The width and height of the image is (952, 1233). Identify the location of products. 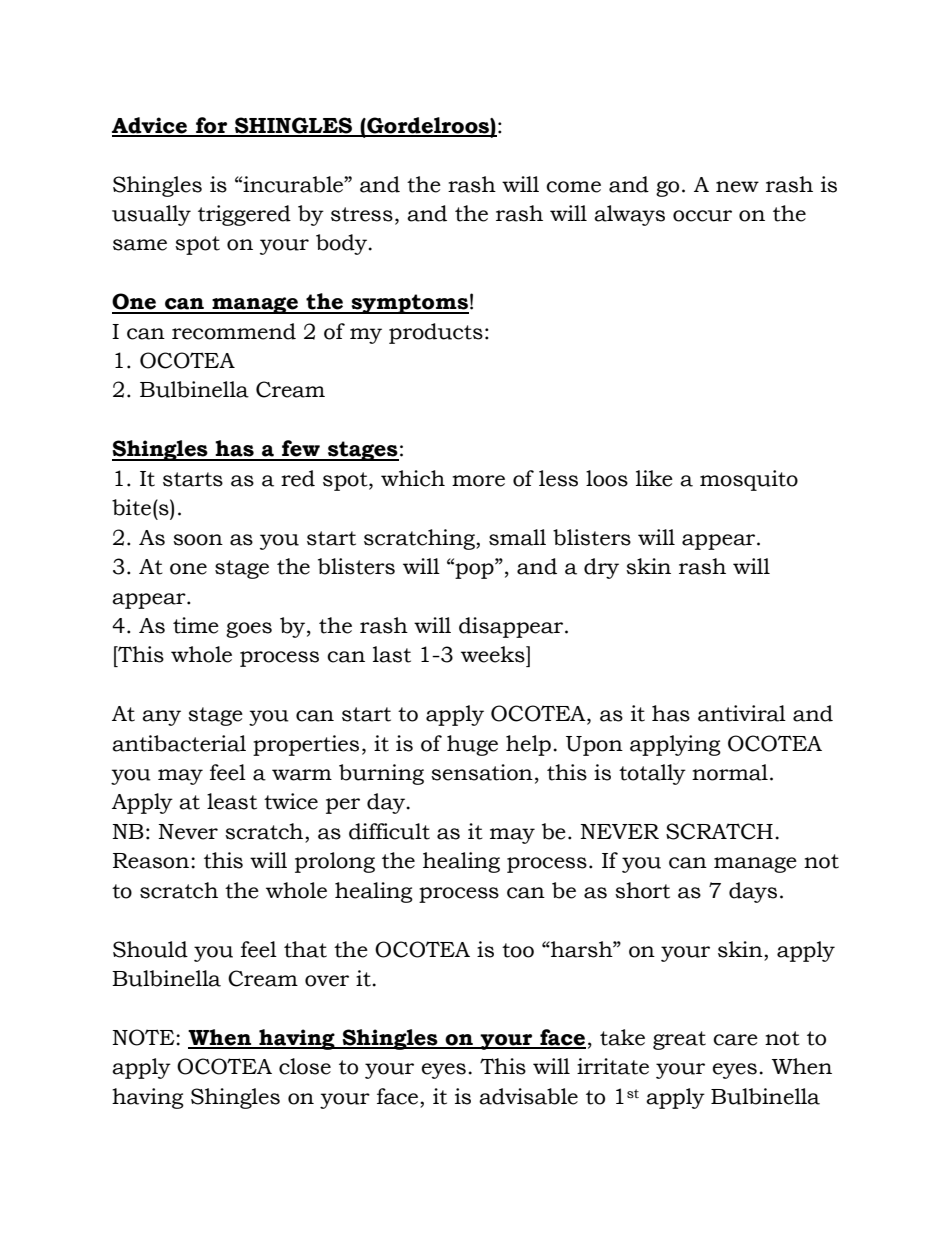
(436, 333).
